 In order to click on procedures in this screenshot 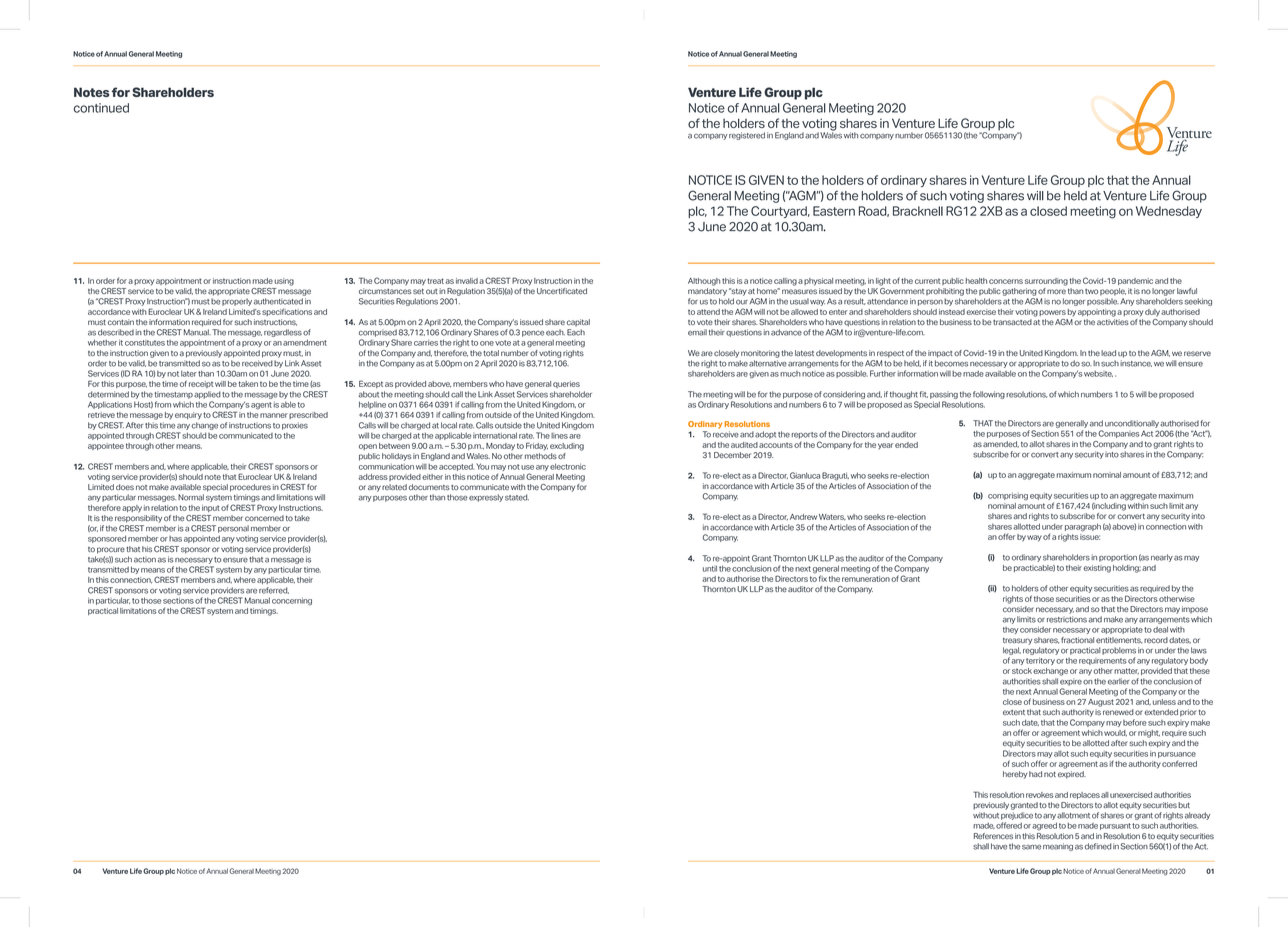, I will do `click(250, 488)`.
